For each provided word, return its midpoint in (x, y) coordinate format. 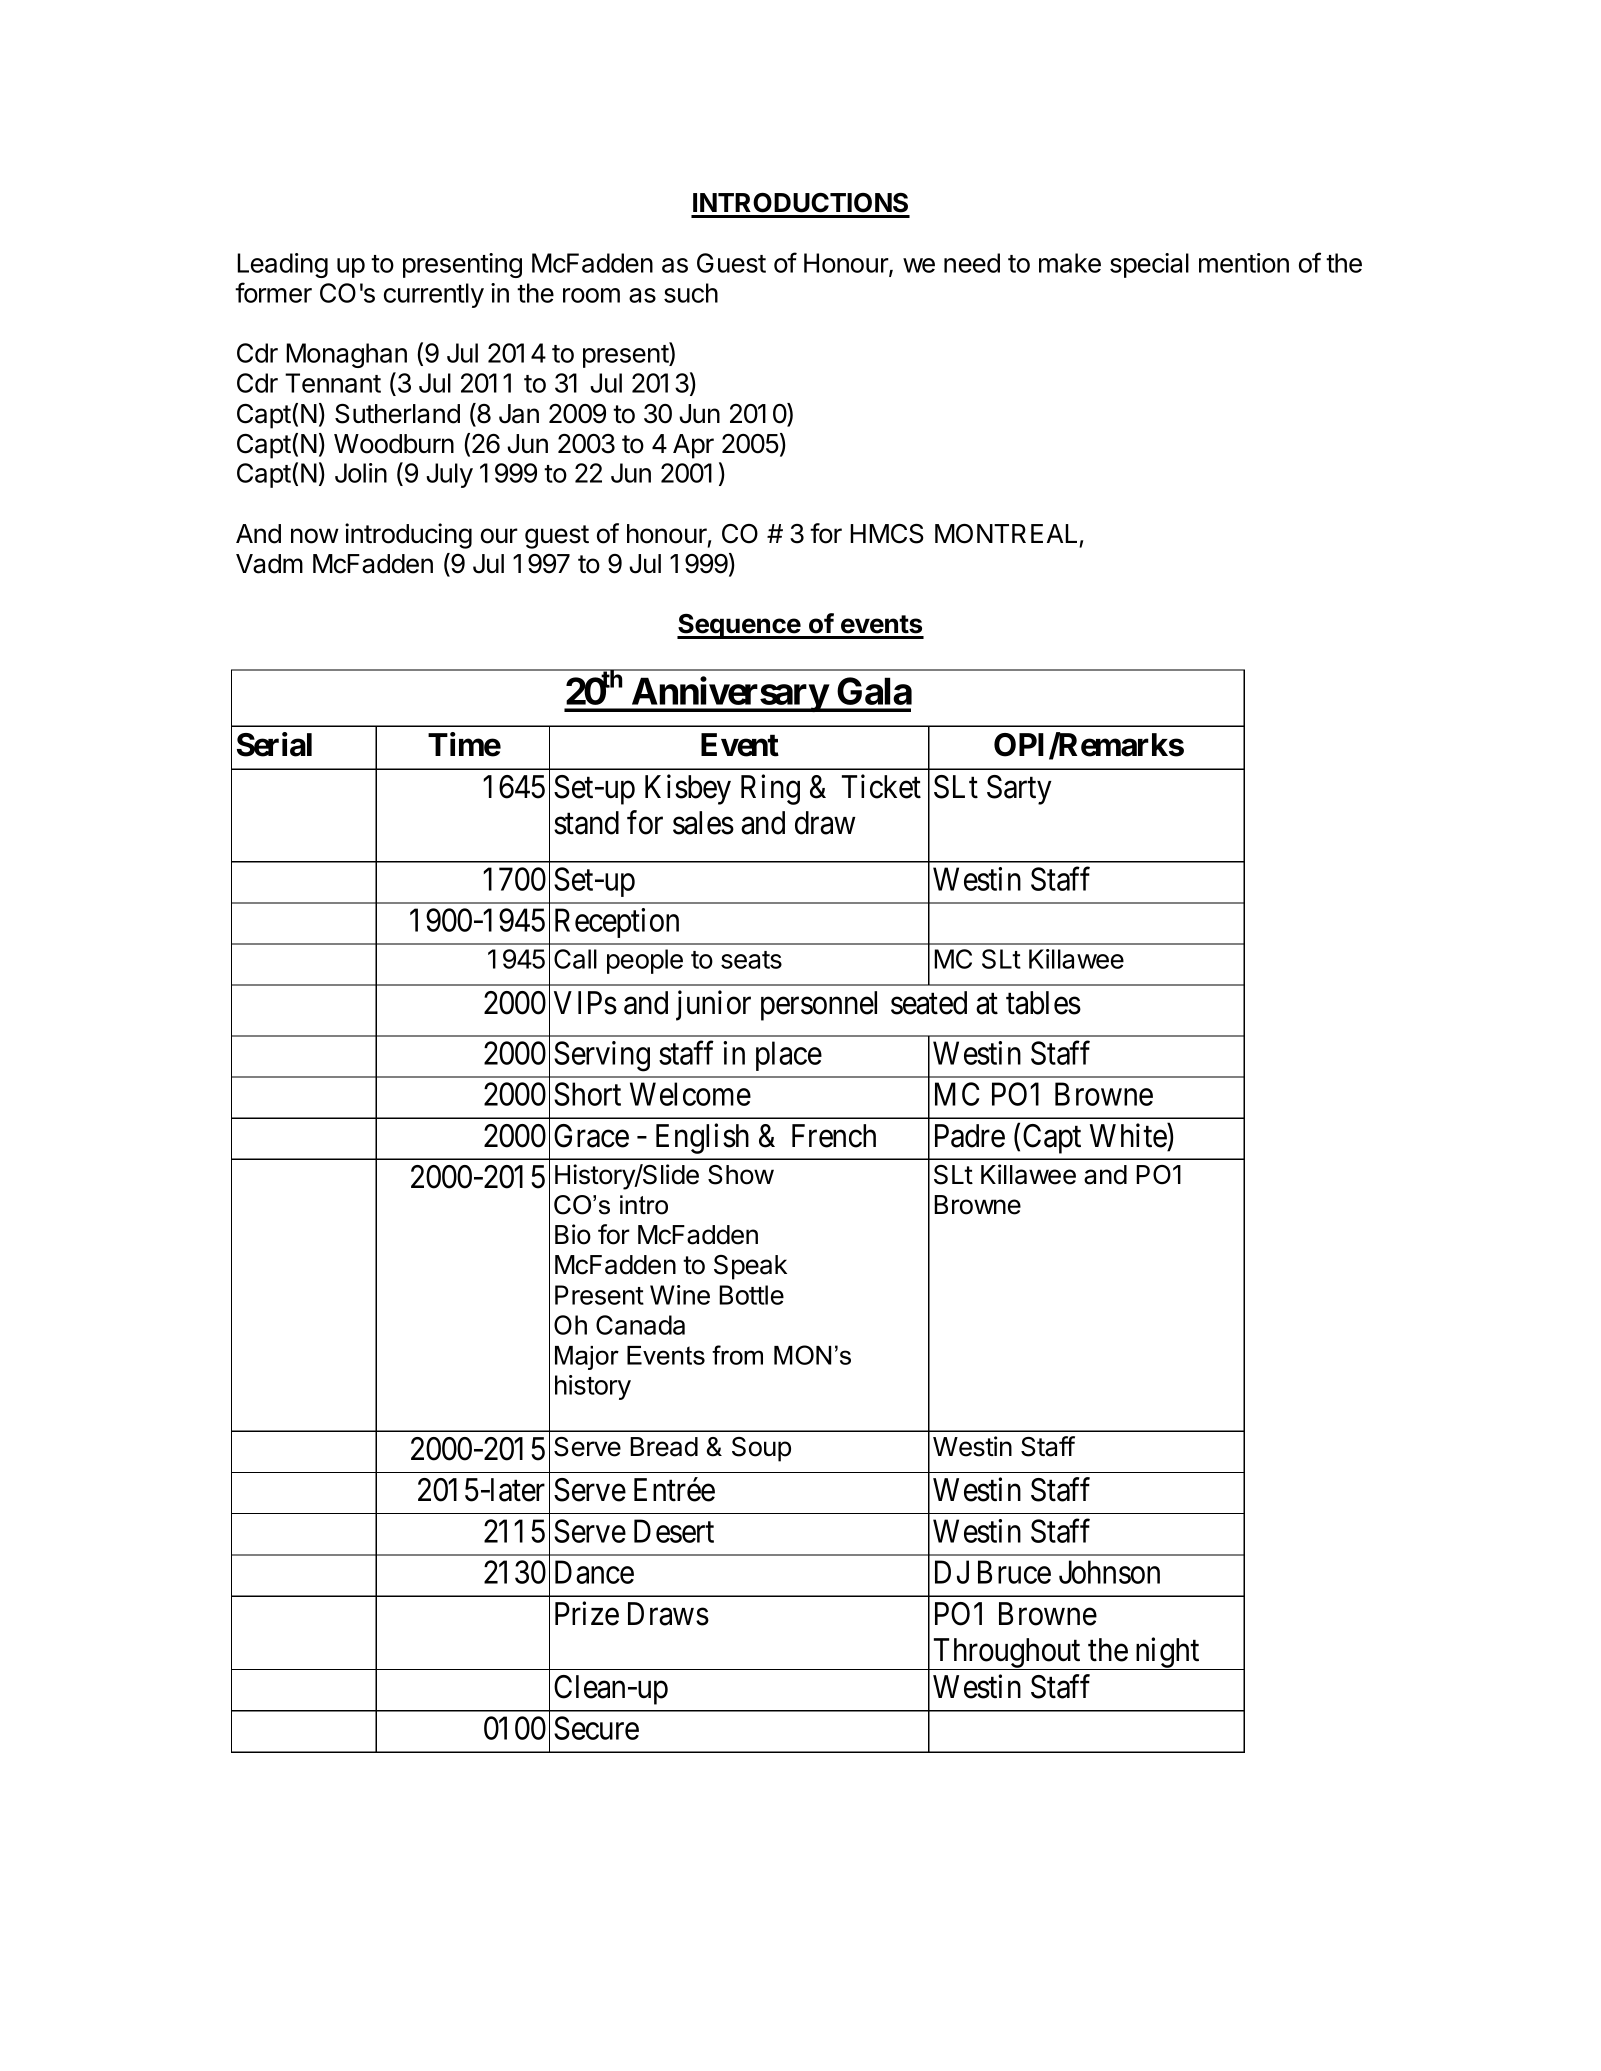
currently (434, 295)
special (1149, 265)
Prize (587, 1613)
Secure (596, 1728)
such (691, 293)
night (1167, 1653)
